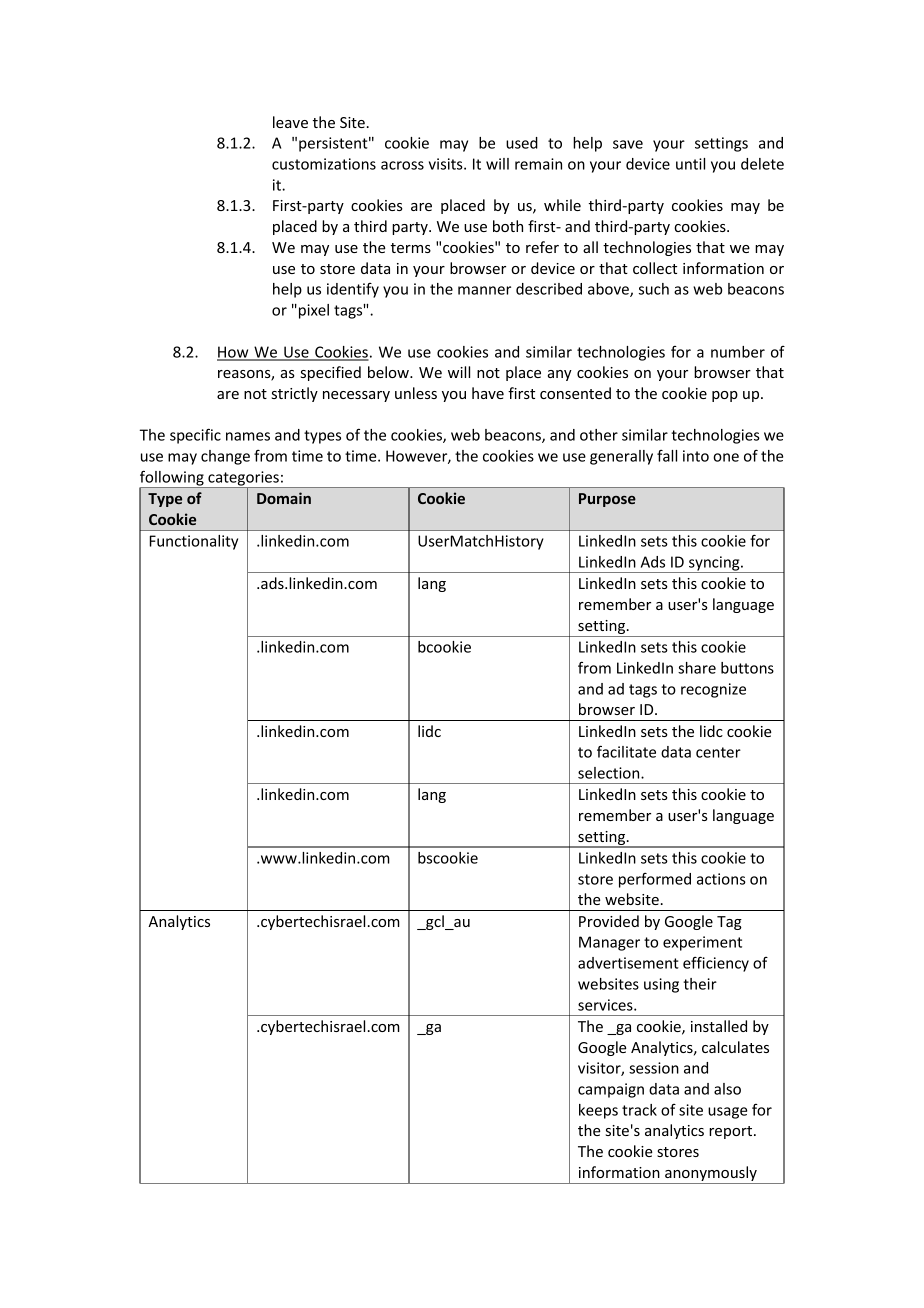  Describe the element at coordinates (290, 122) in the screenshot. I see `leave` at that location.
